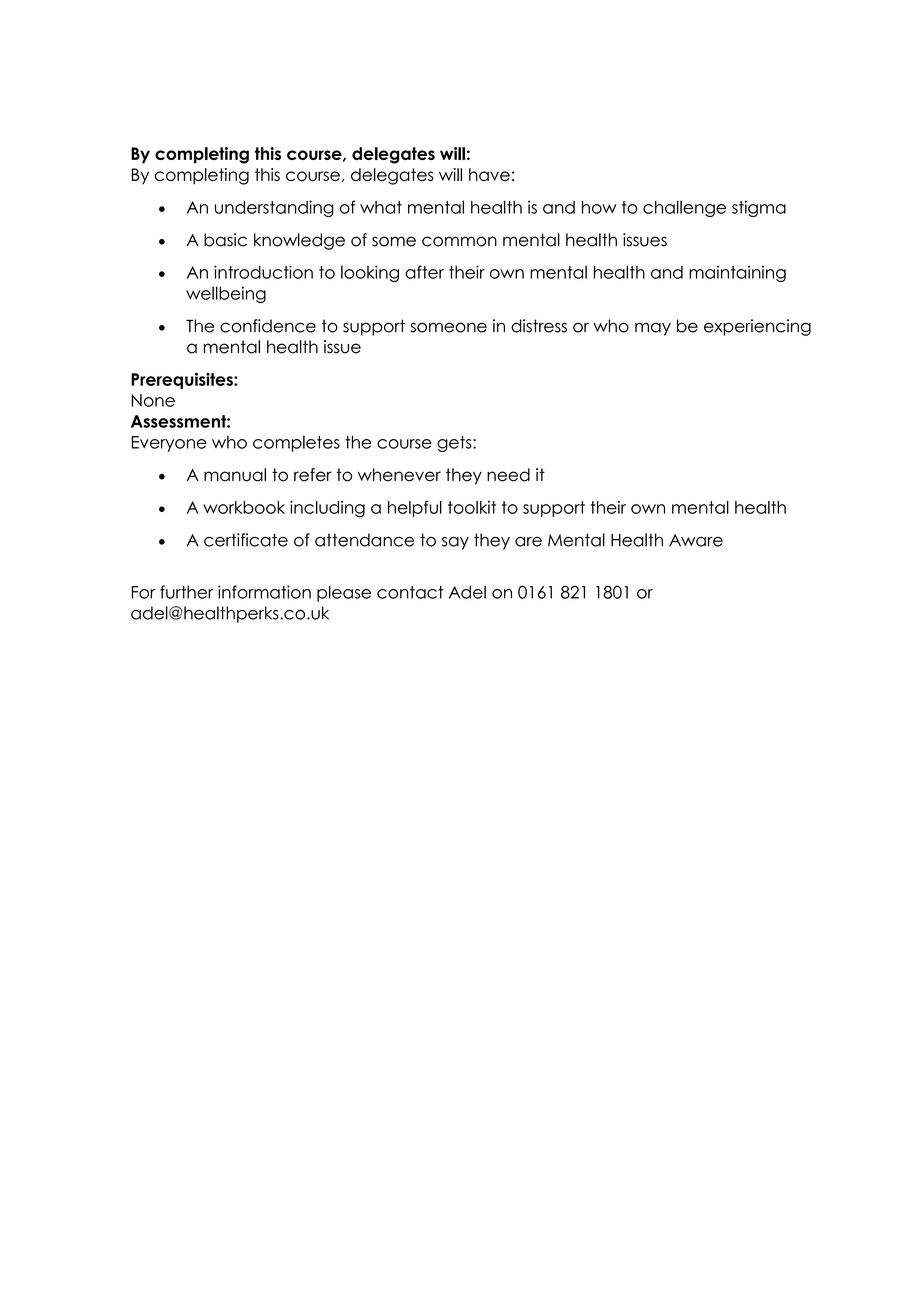 This image has width=924, height=1307. What do you see at coordinates (737, 273) in the image?
I see `maintaining` at bounding box center [737, 273].
